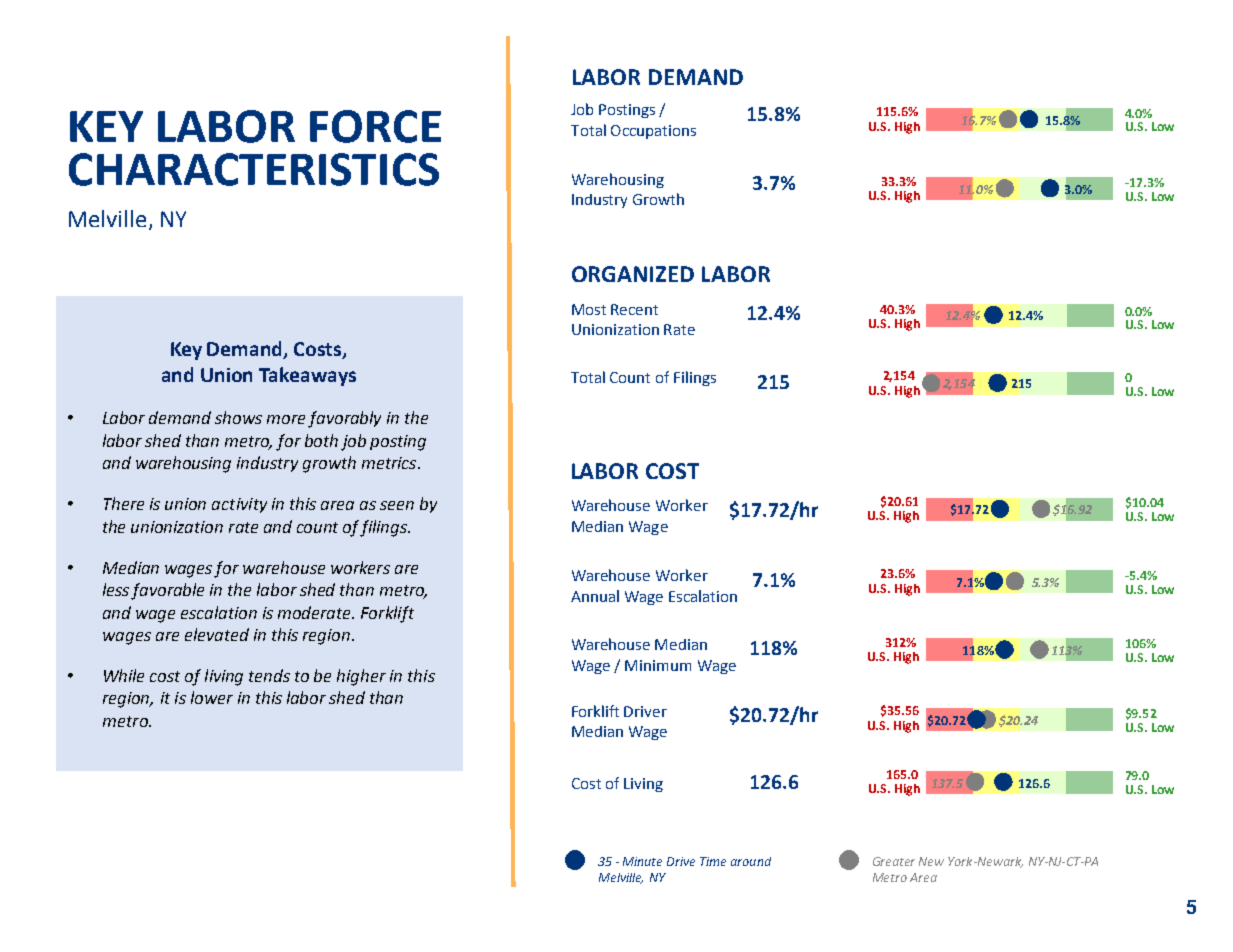 The image size is (1233, 952). Describe the element at coordinates (212, 697) in the document. I see `lower` at that location.
